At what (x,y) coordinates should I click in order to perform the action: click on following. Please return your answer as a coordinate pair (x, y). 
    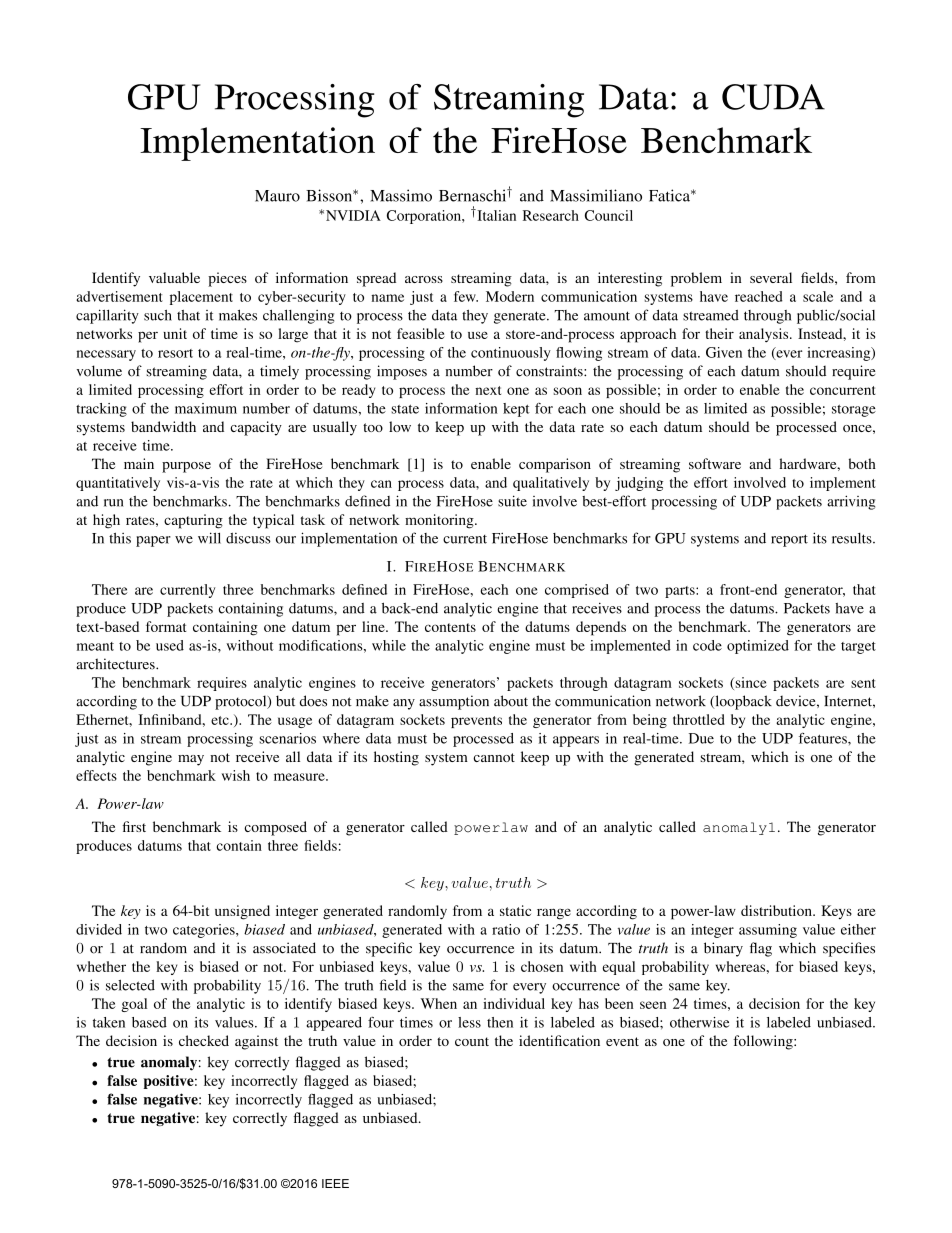
    Looking at the image, I should click on (764, 1042).
